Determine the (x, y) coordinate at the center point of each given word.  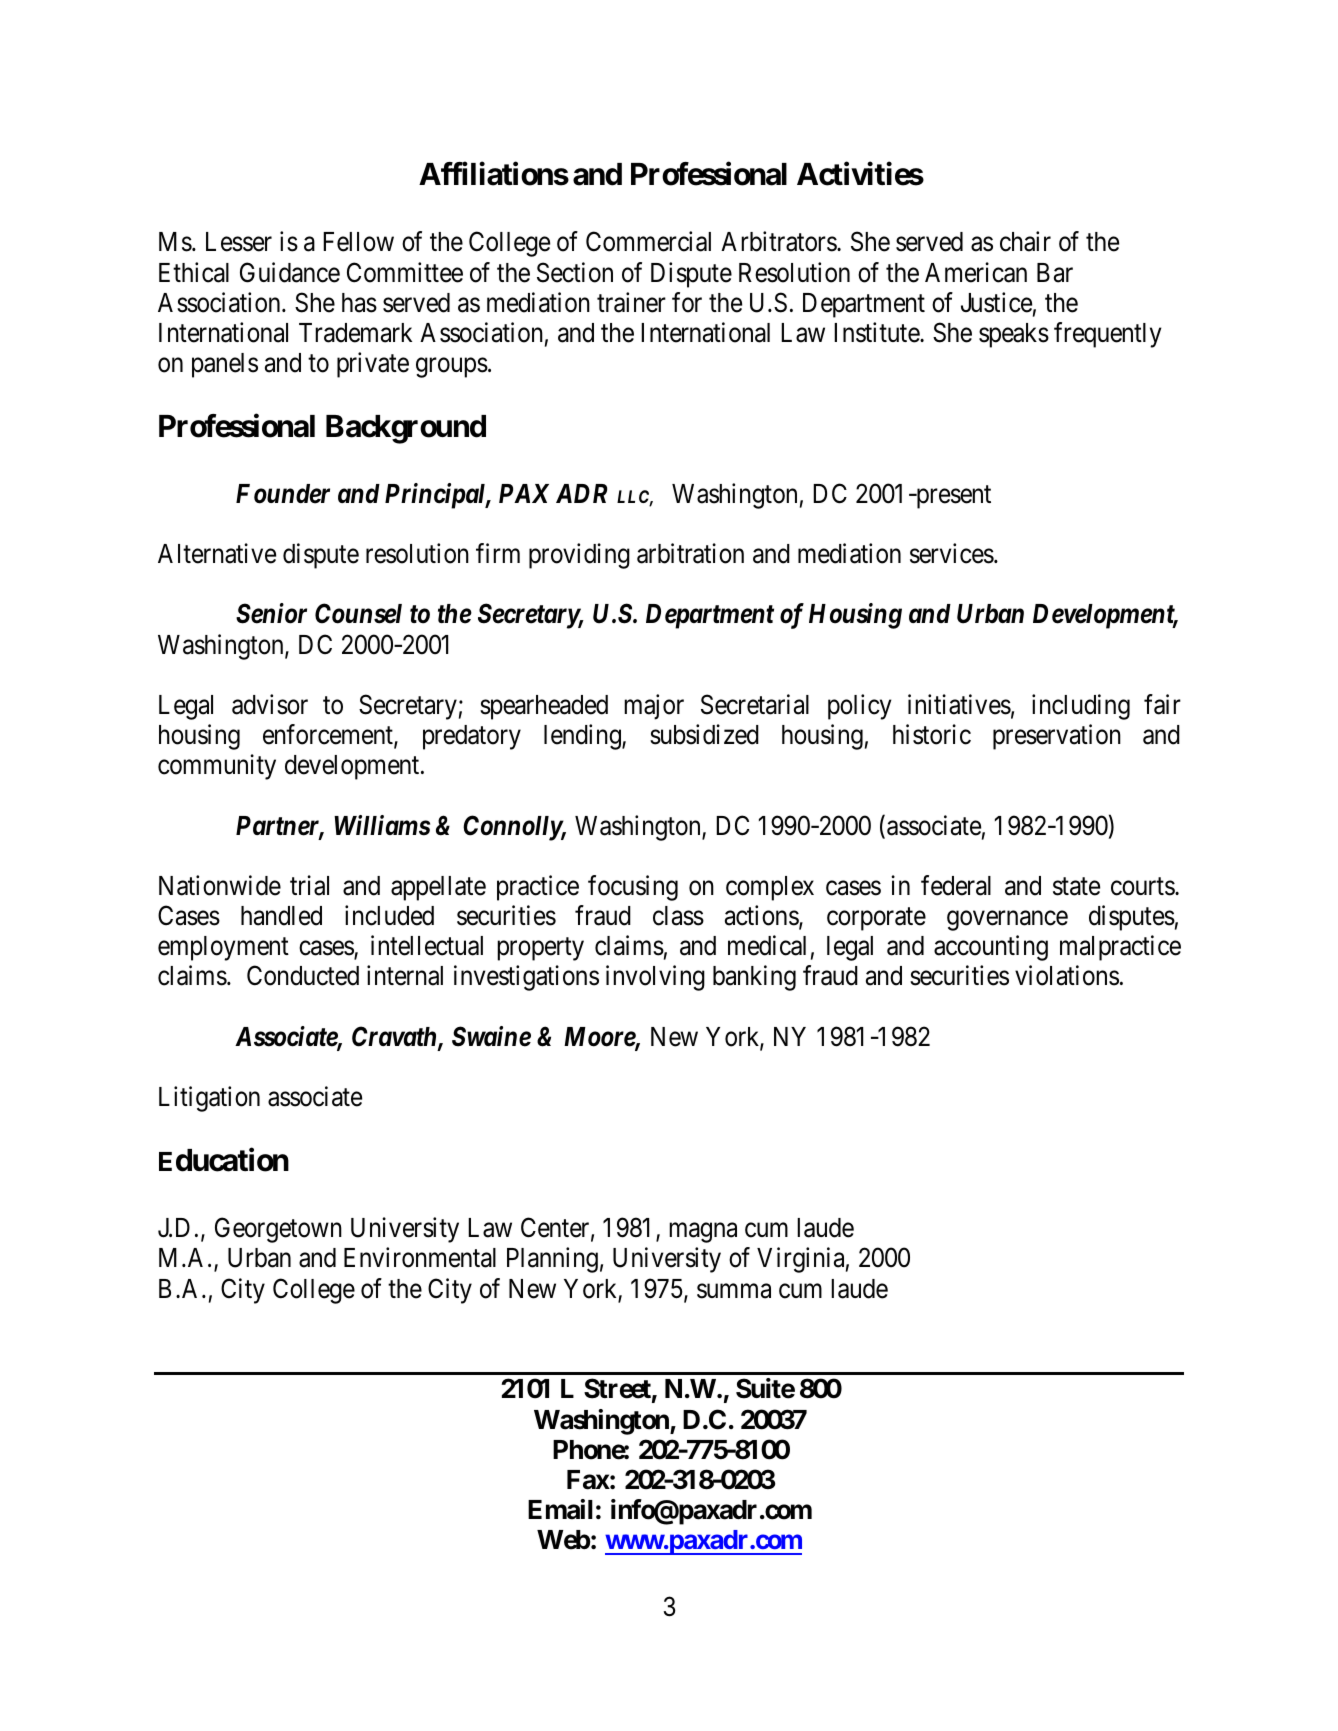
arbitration (690, 553)
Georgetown (278, 1230)
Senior (271, 613)
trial (309, 885)
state (1076, 887)
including (1081, 707)
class (678, 916)
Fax (588, 1480)
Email (560, 1509)
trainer (631, 302)
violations (1067, 976)
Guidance (290, 272)
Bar (1055, 273)
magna (703, 1233)
